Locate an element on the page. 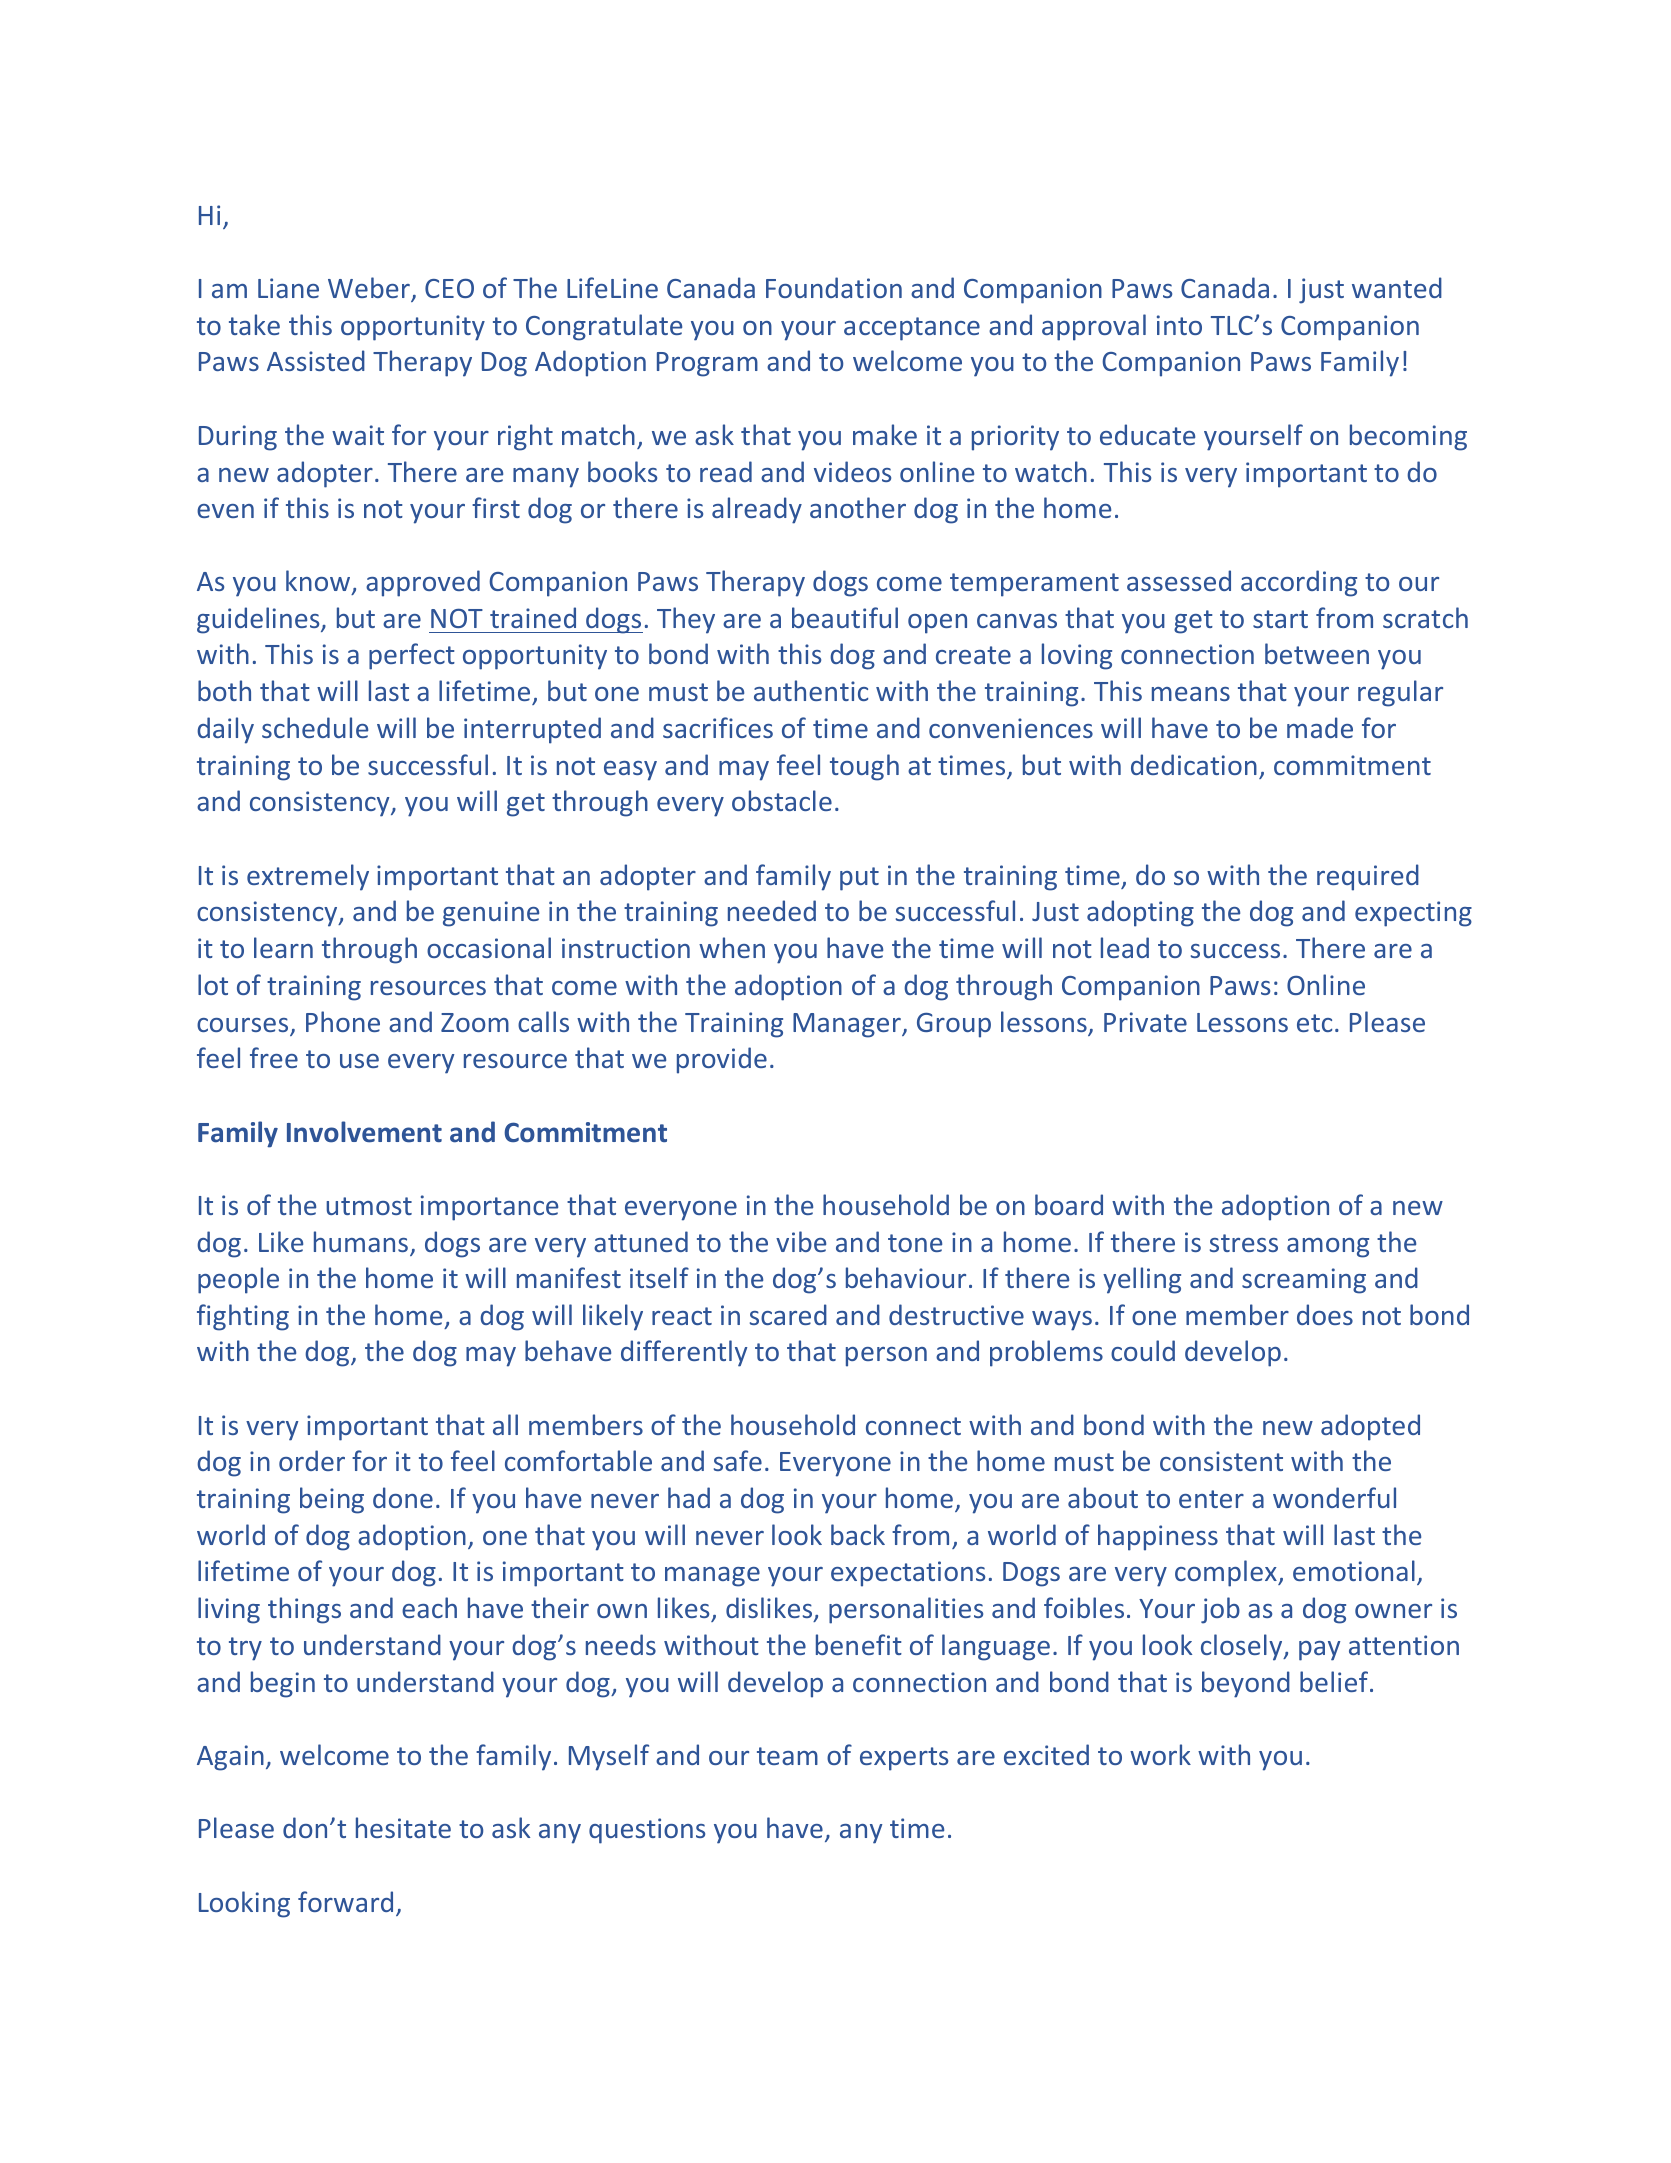 This image has height=2163, width=1671. hesitate is located at coordinates (403, 1827).
